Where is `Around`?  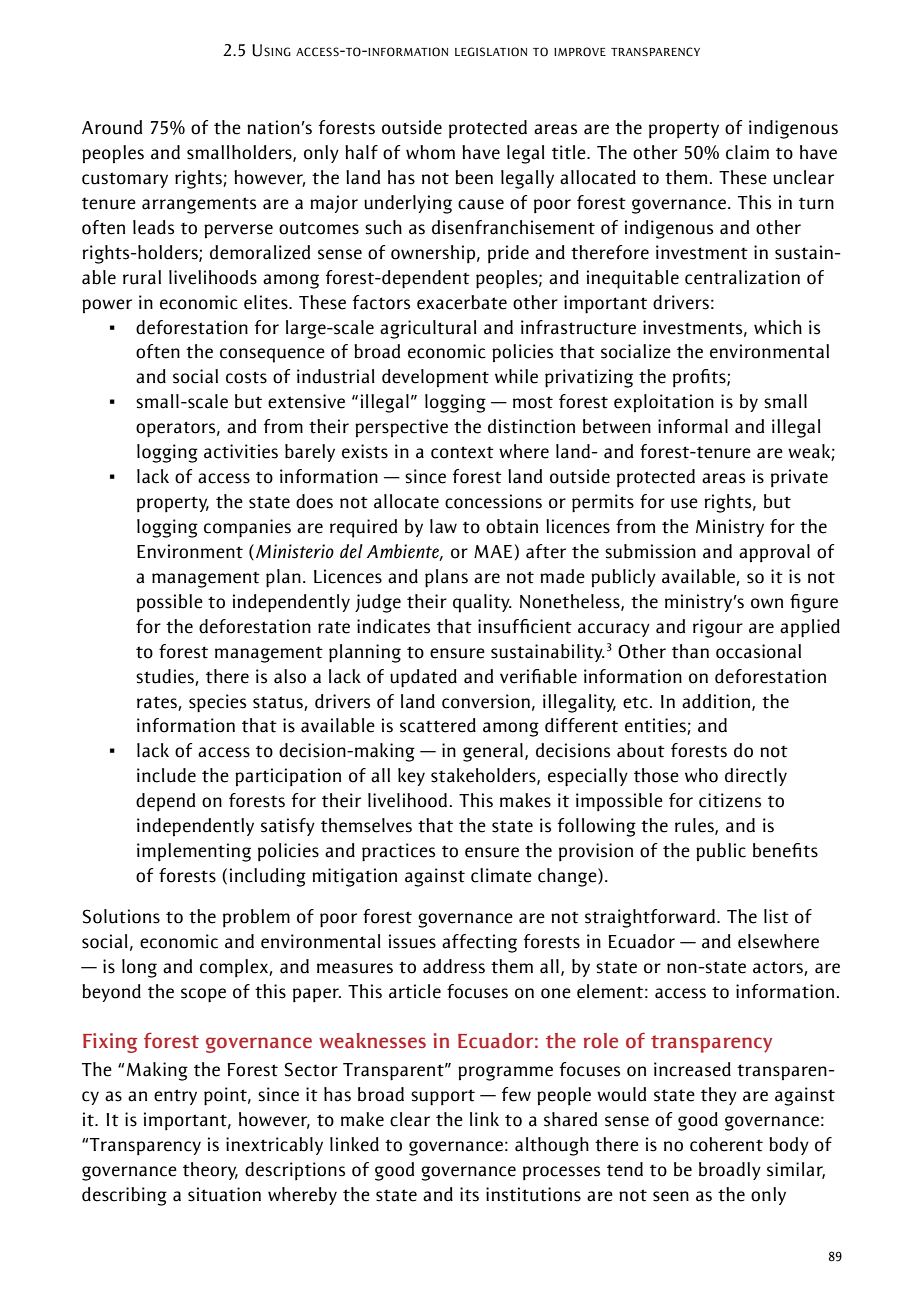 Around is located at coordinates (112, 127).
